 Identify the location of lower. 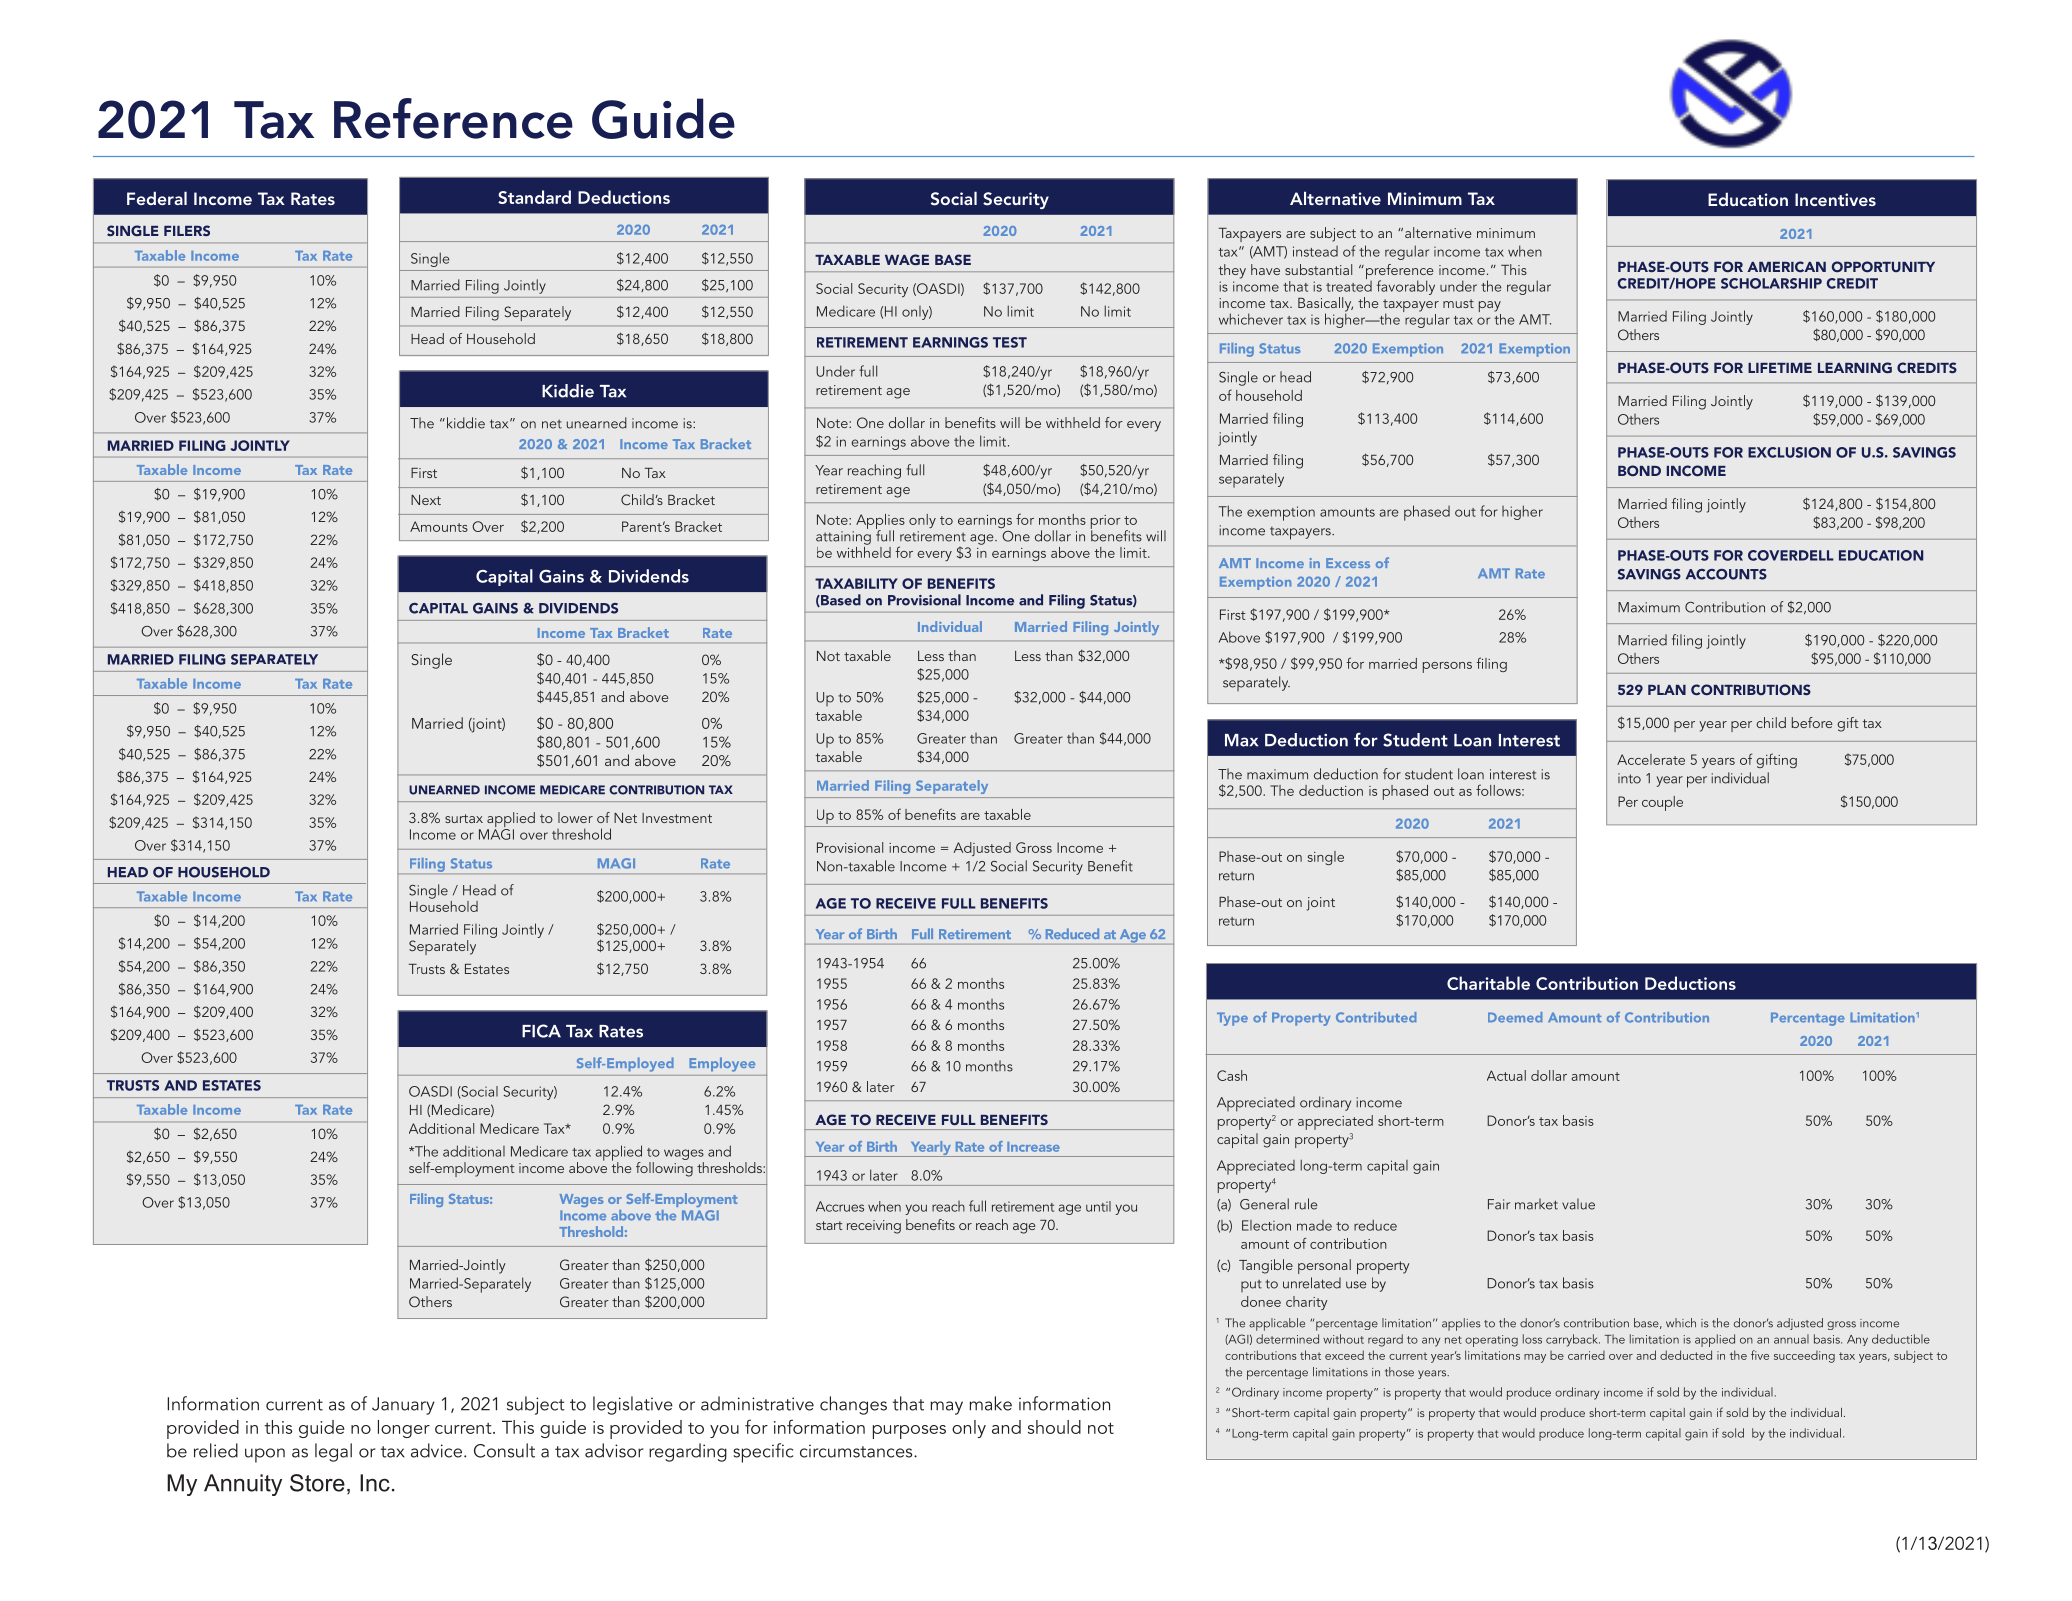
(575, 817).
